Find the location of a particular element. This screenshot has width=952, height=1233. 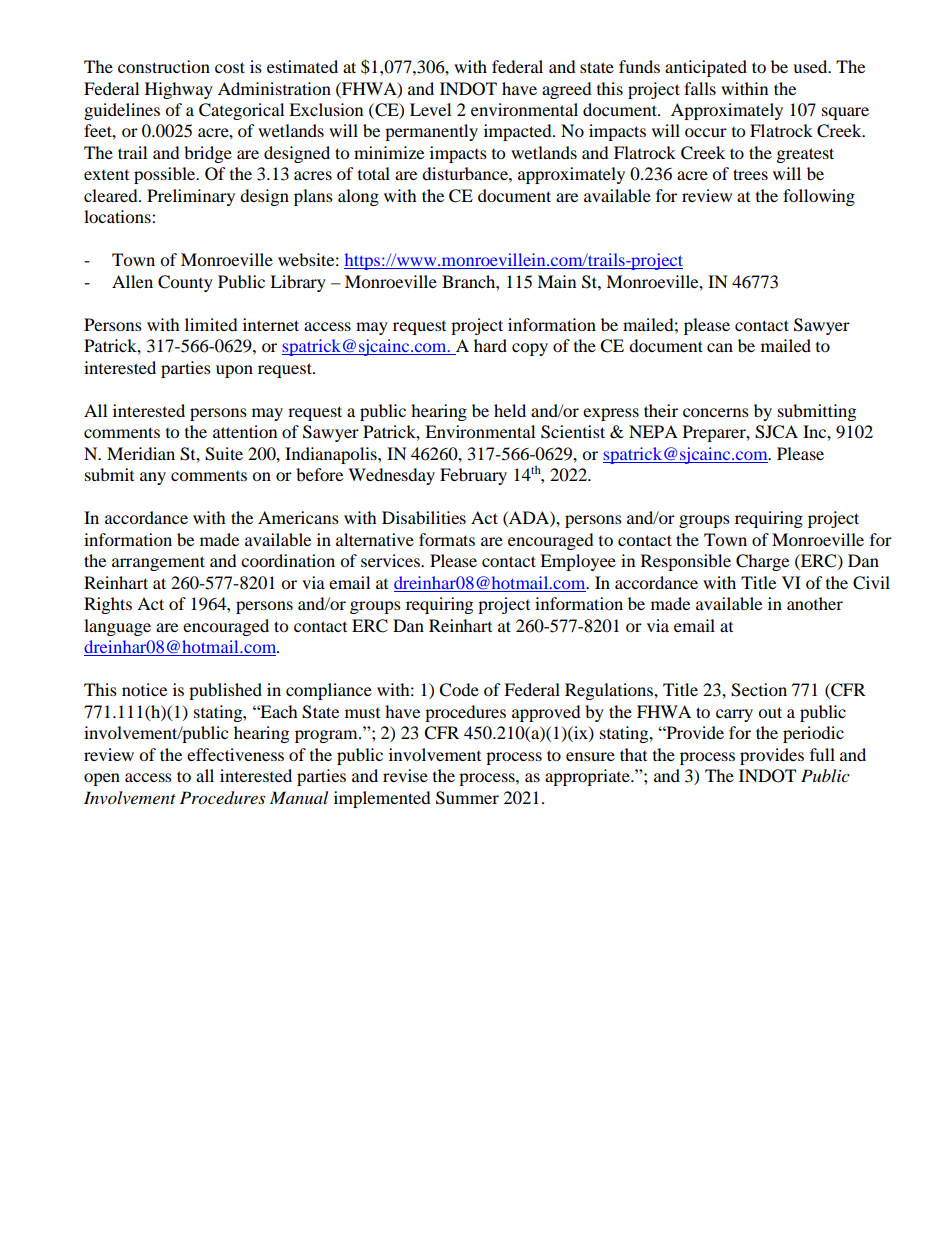

Highway is located at coordinates (179, 90).
